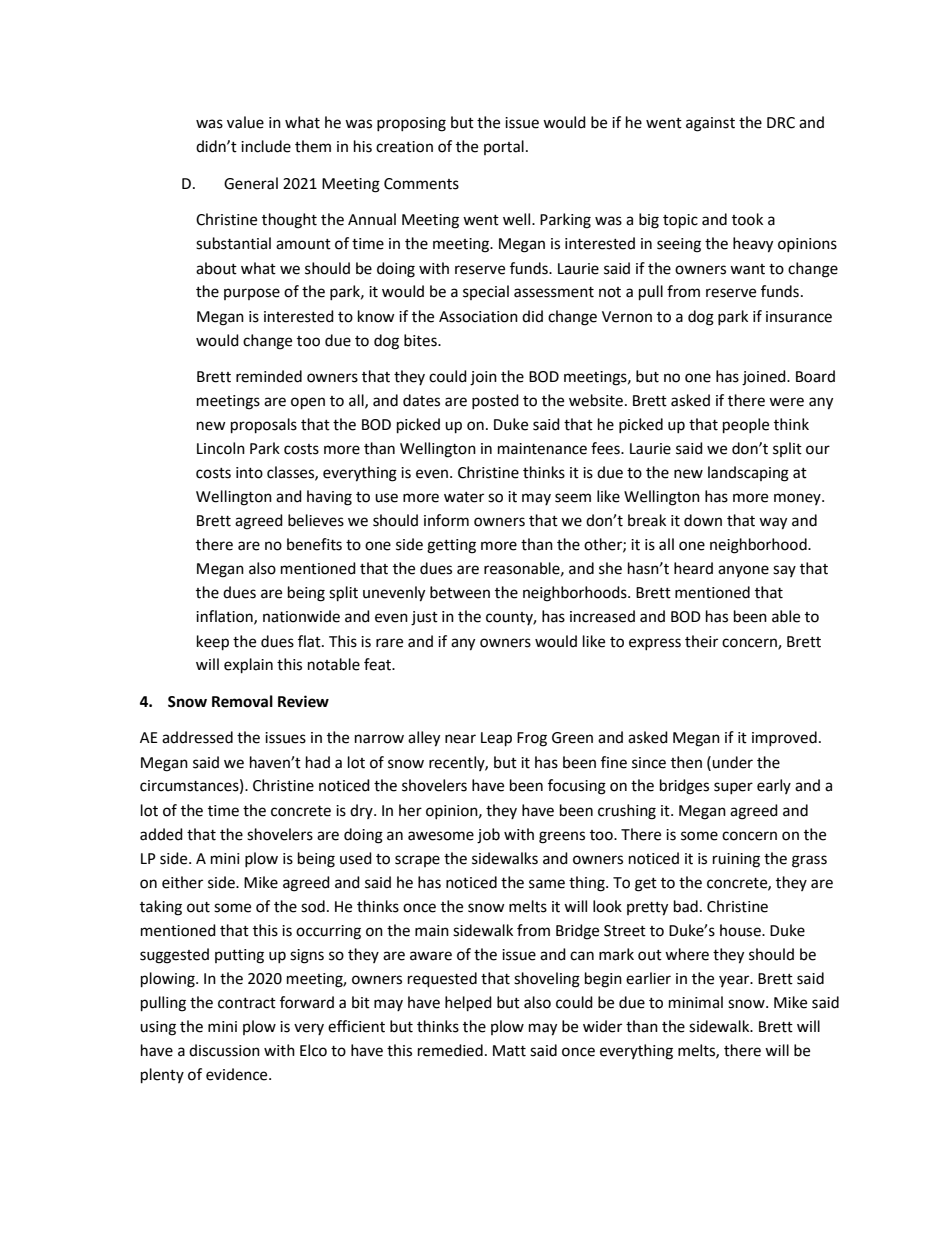  Describe the element at coordinates (224, 1050) in the document. I see `discussion` at that location.
